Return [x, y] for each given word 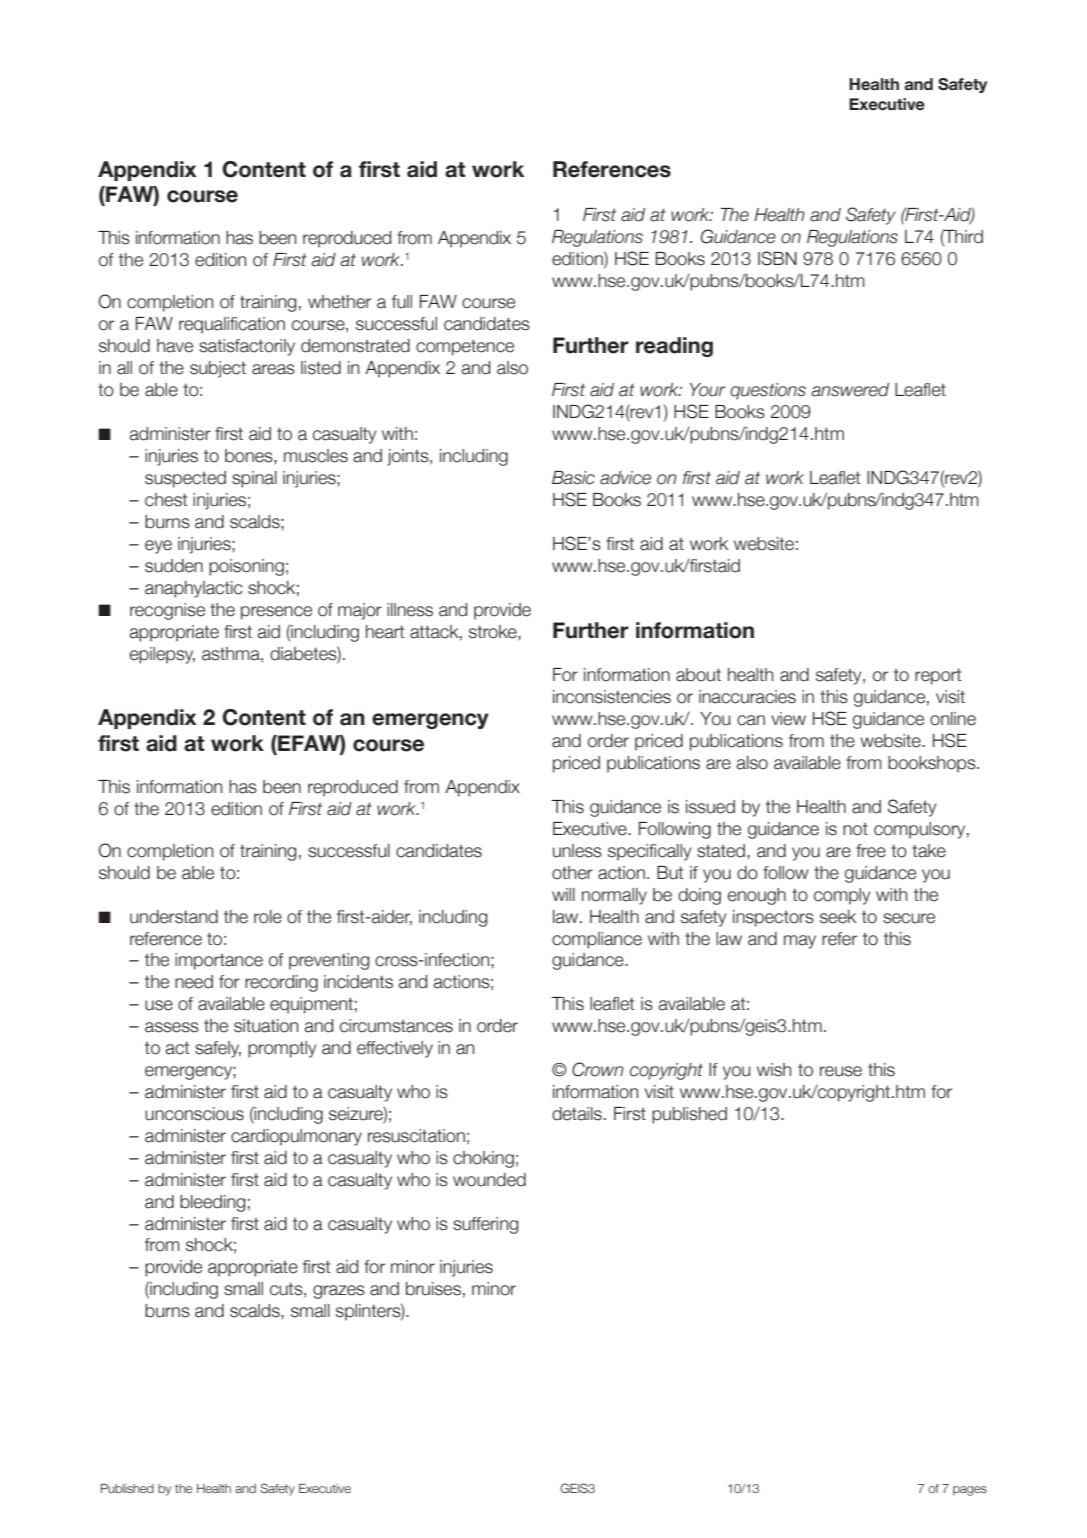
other [572, 873]
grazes [339, 1292]
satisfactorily [247, 347]
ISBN [777, 258]
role [268, 917]
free [871, 851]
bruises [433, 1289]
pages [970, 1491]
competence [465, 347]
